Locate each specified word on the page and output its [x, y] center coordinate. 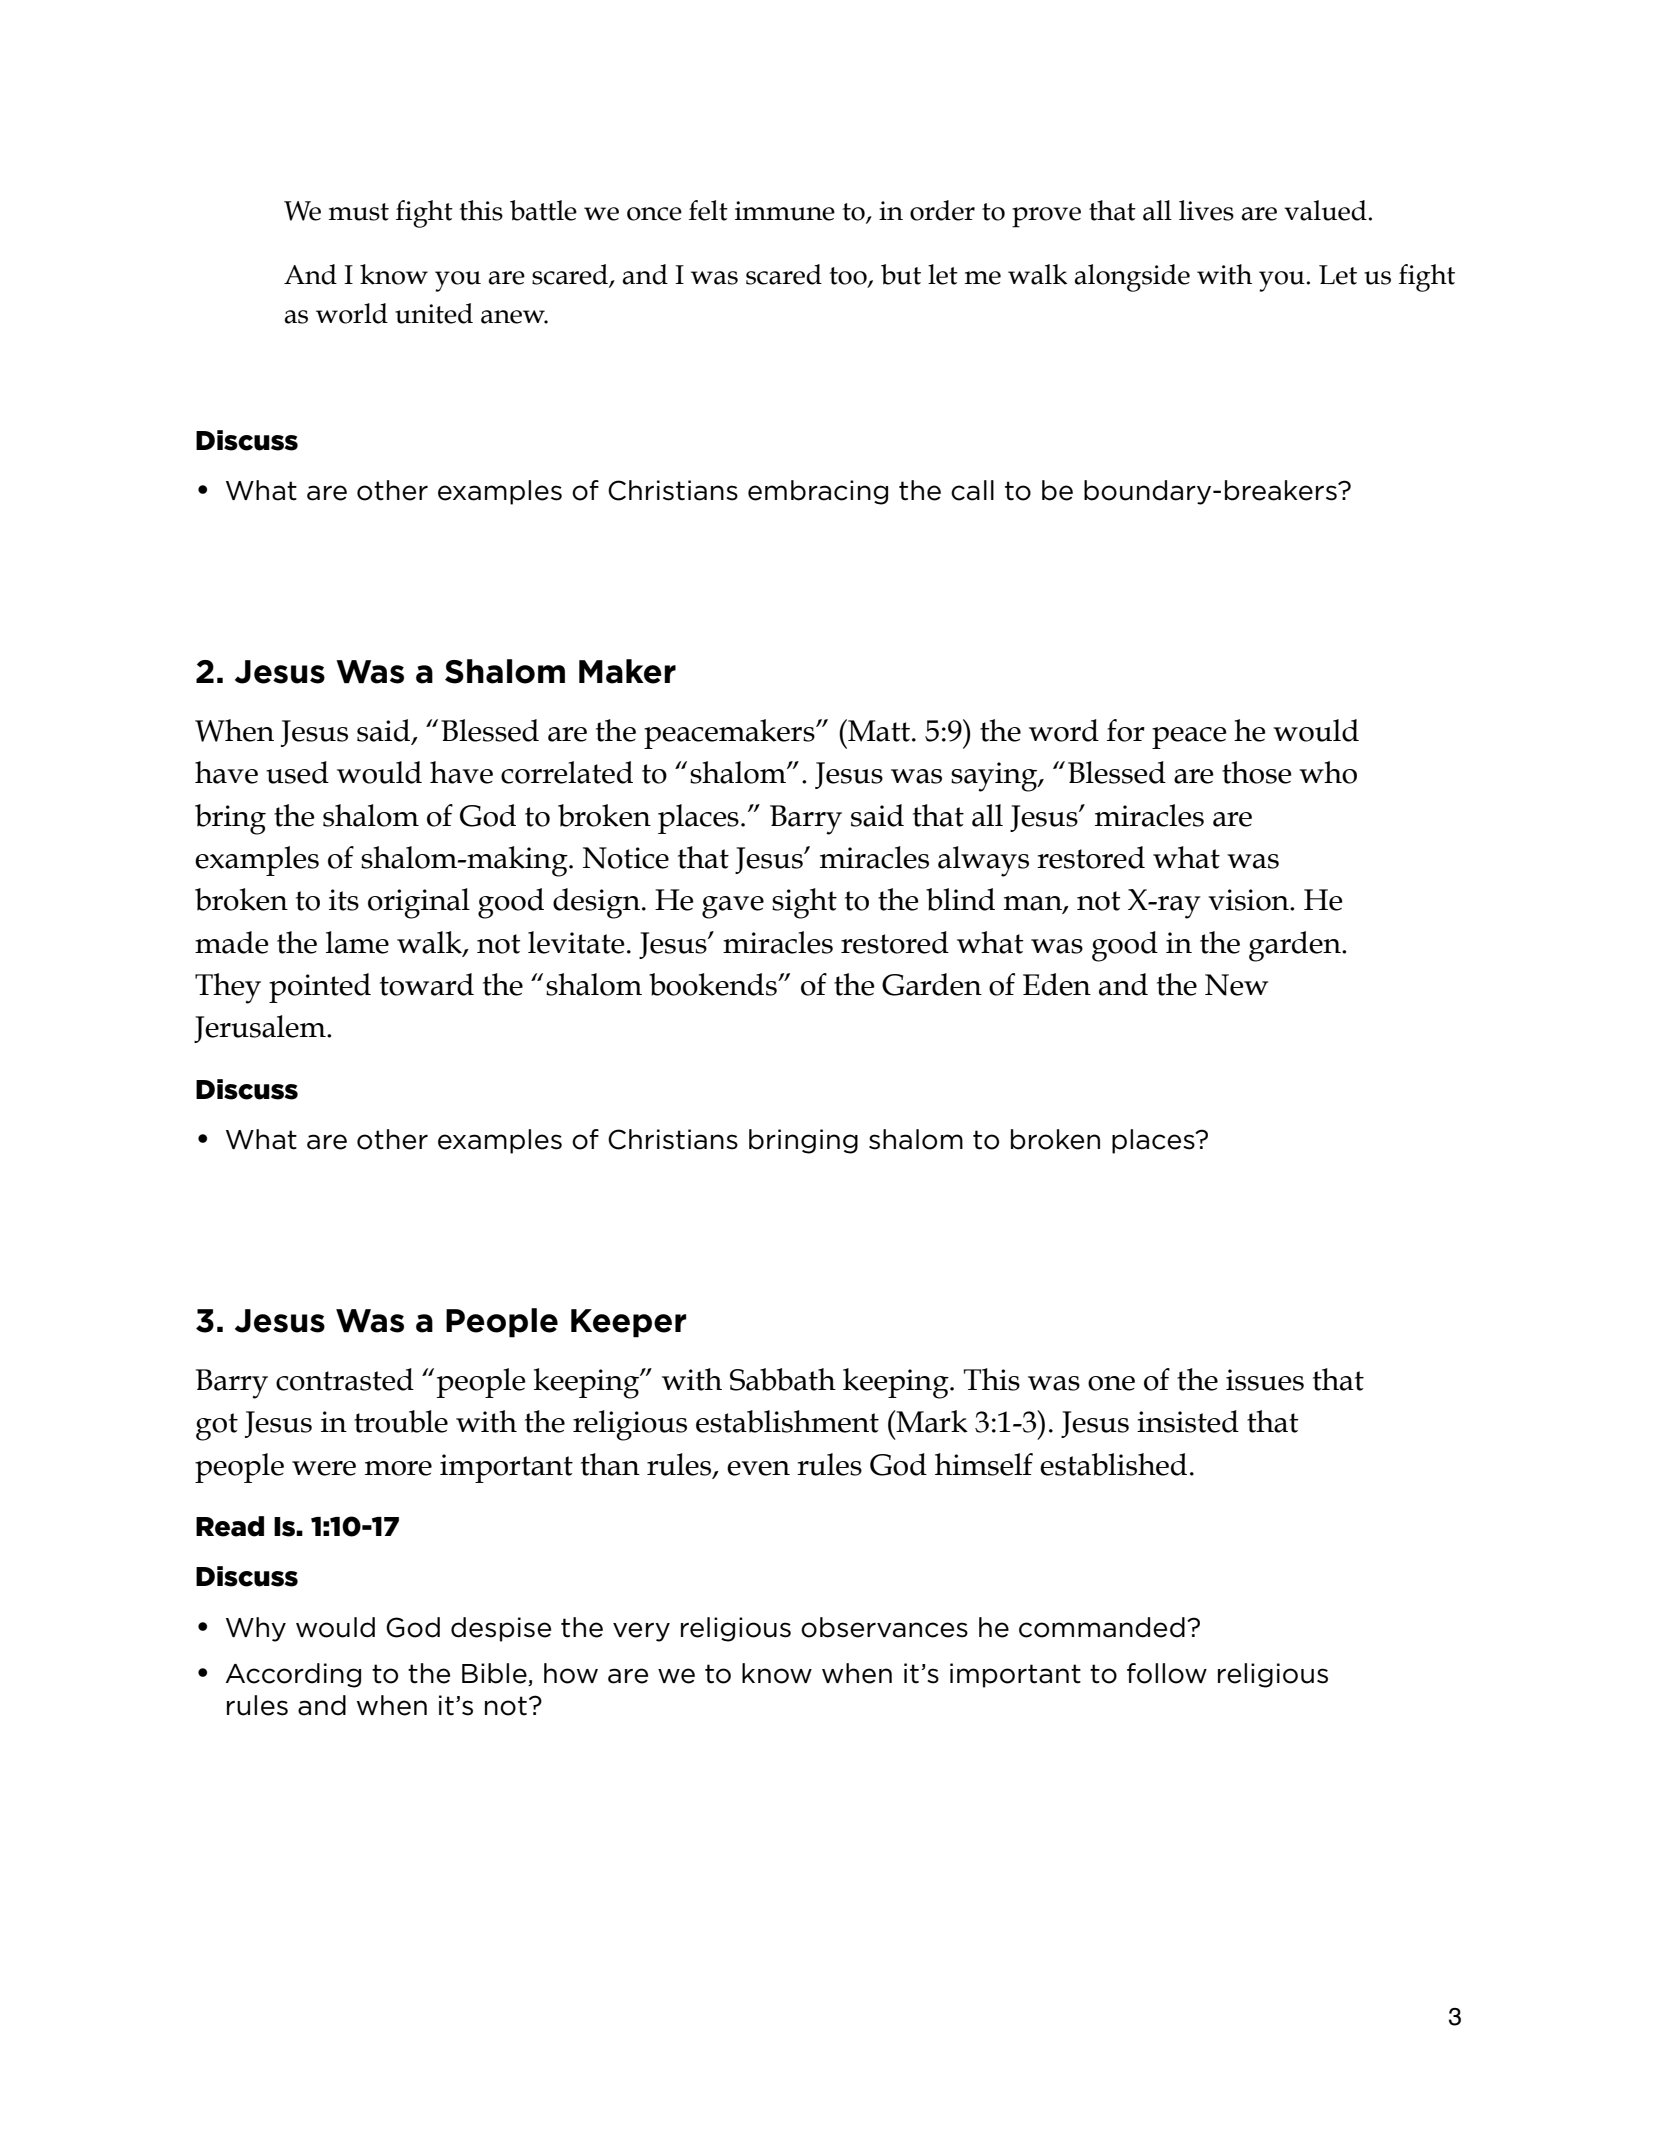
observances [884, 1627]
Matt [878, 730]
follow [1167, 1673]
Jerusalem [261, 1029]
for [1126, 730]
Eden [1057, 984]
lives [1206, 210]
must [359, 212]
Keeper [628, 1323]
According [293, 1675]
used [297, 772]
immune [785, 211]
